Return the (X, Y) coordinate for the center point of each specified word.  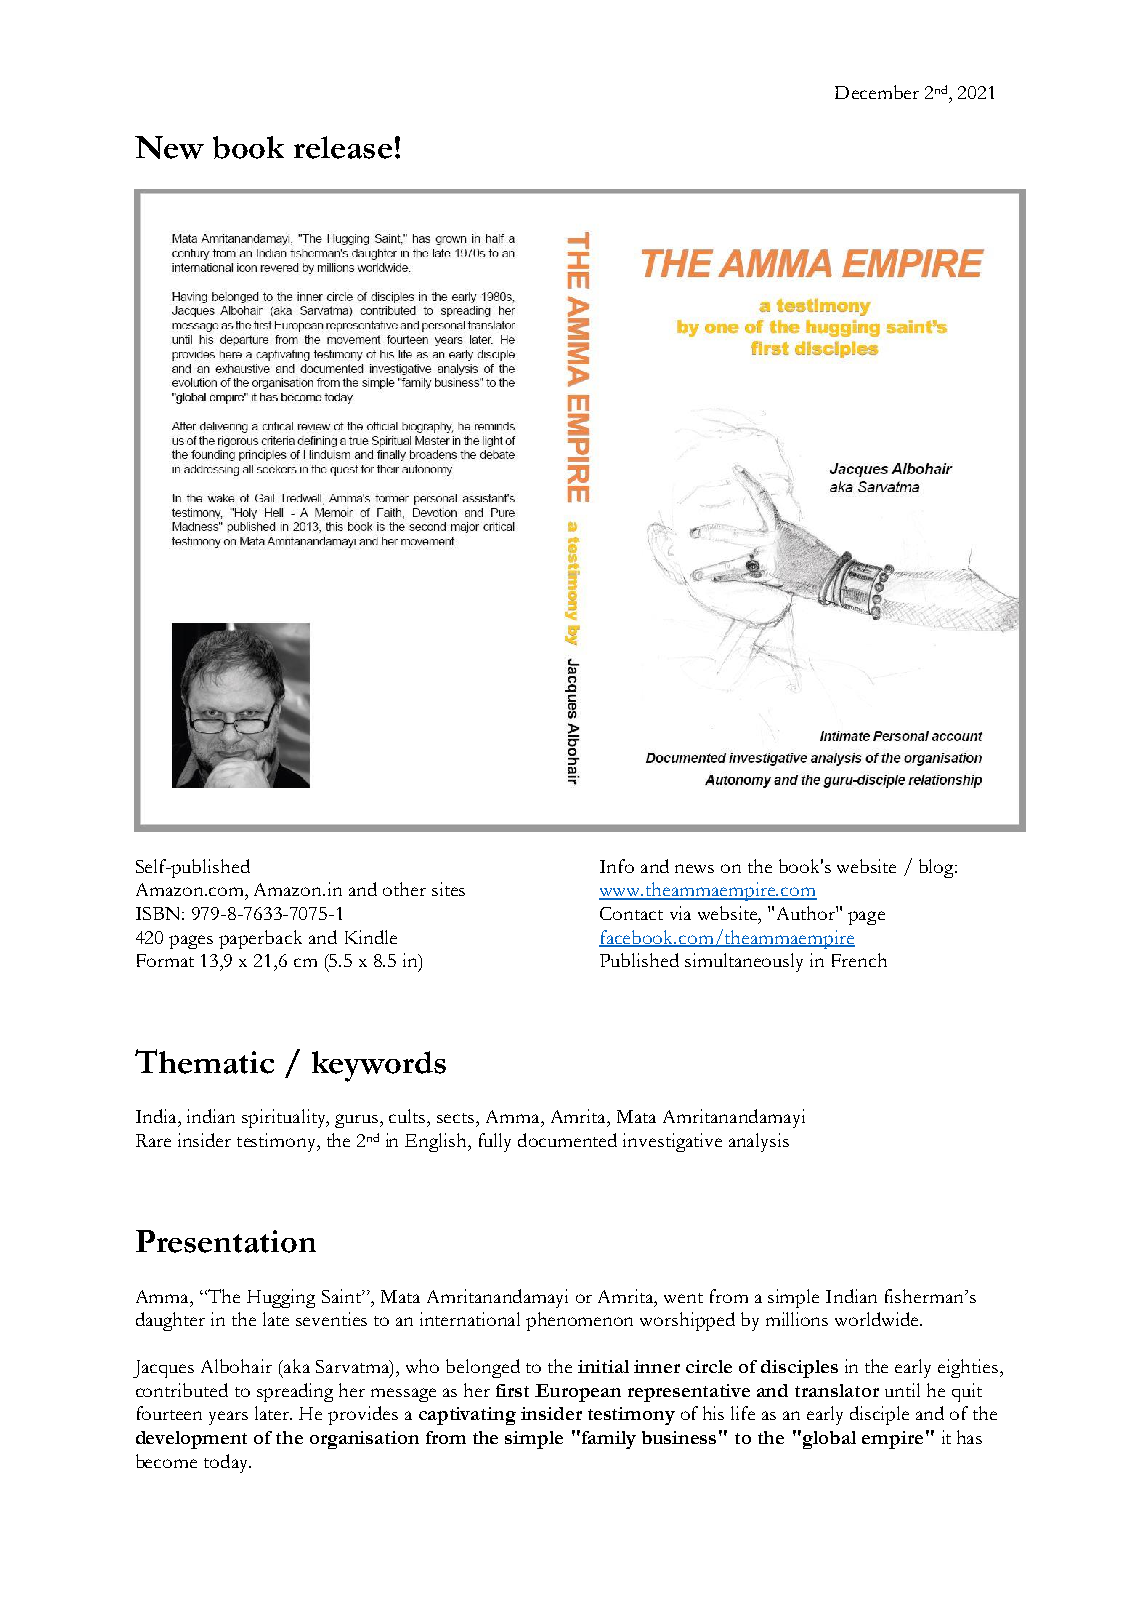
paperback (260, 939)
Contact (631, 913)
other (404, 889)
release (343, 147)
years (228, 1418)
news (694, 868)
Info (617, 866)
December (877, 92)
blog (938, 868)
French (859, 960)
